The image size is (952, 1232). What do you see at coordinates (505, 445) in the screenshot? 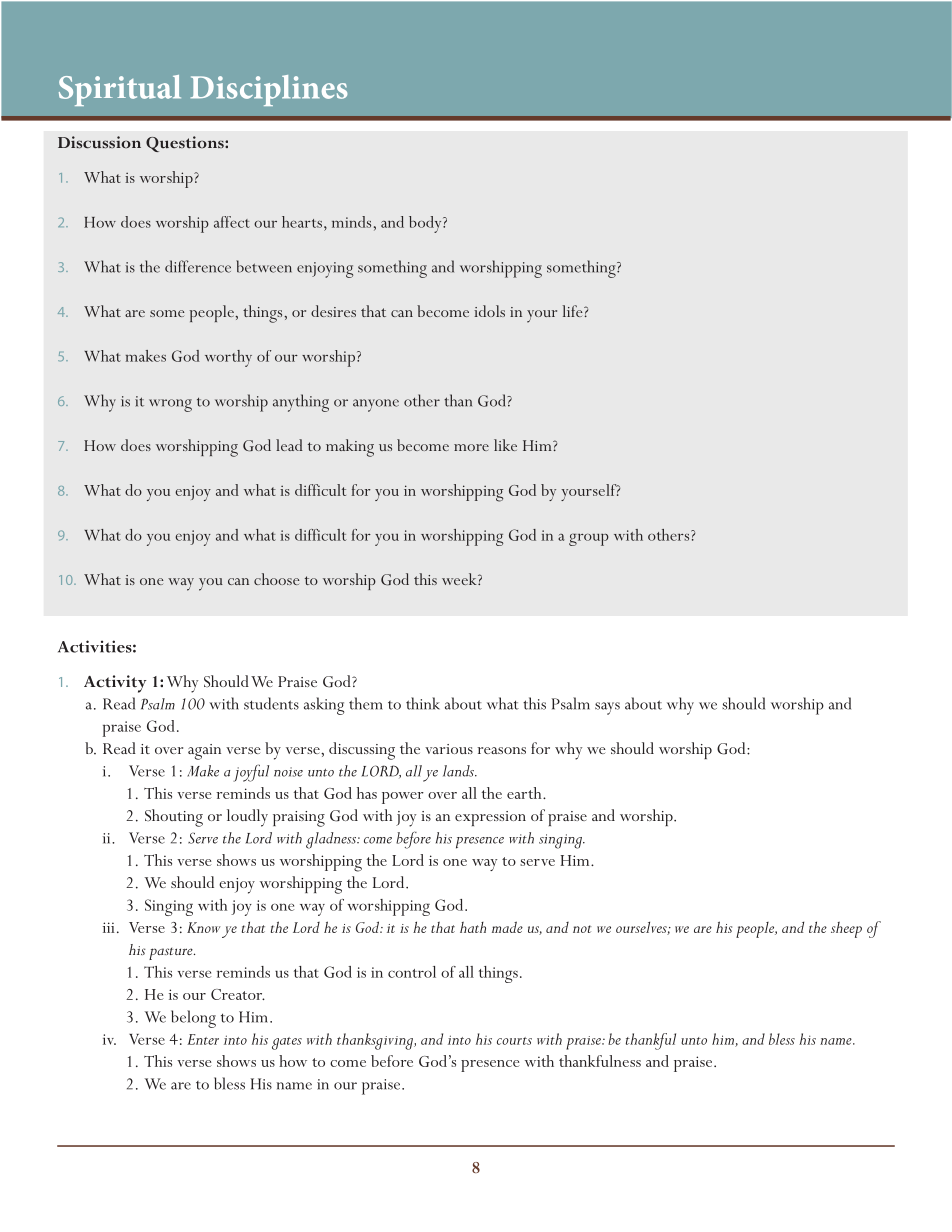
I see `like` at bounding box center [505, 445].
